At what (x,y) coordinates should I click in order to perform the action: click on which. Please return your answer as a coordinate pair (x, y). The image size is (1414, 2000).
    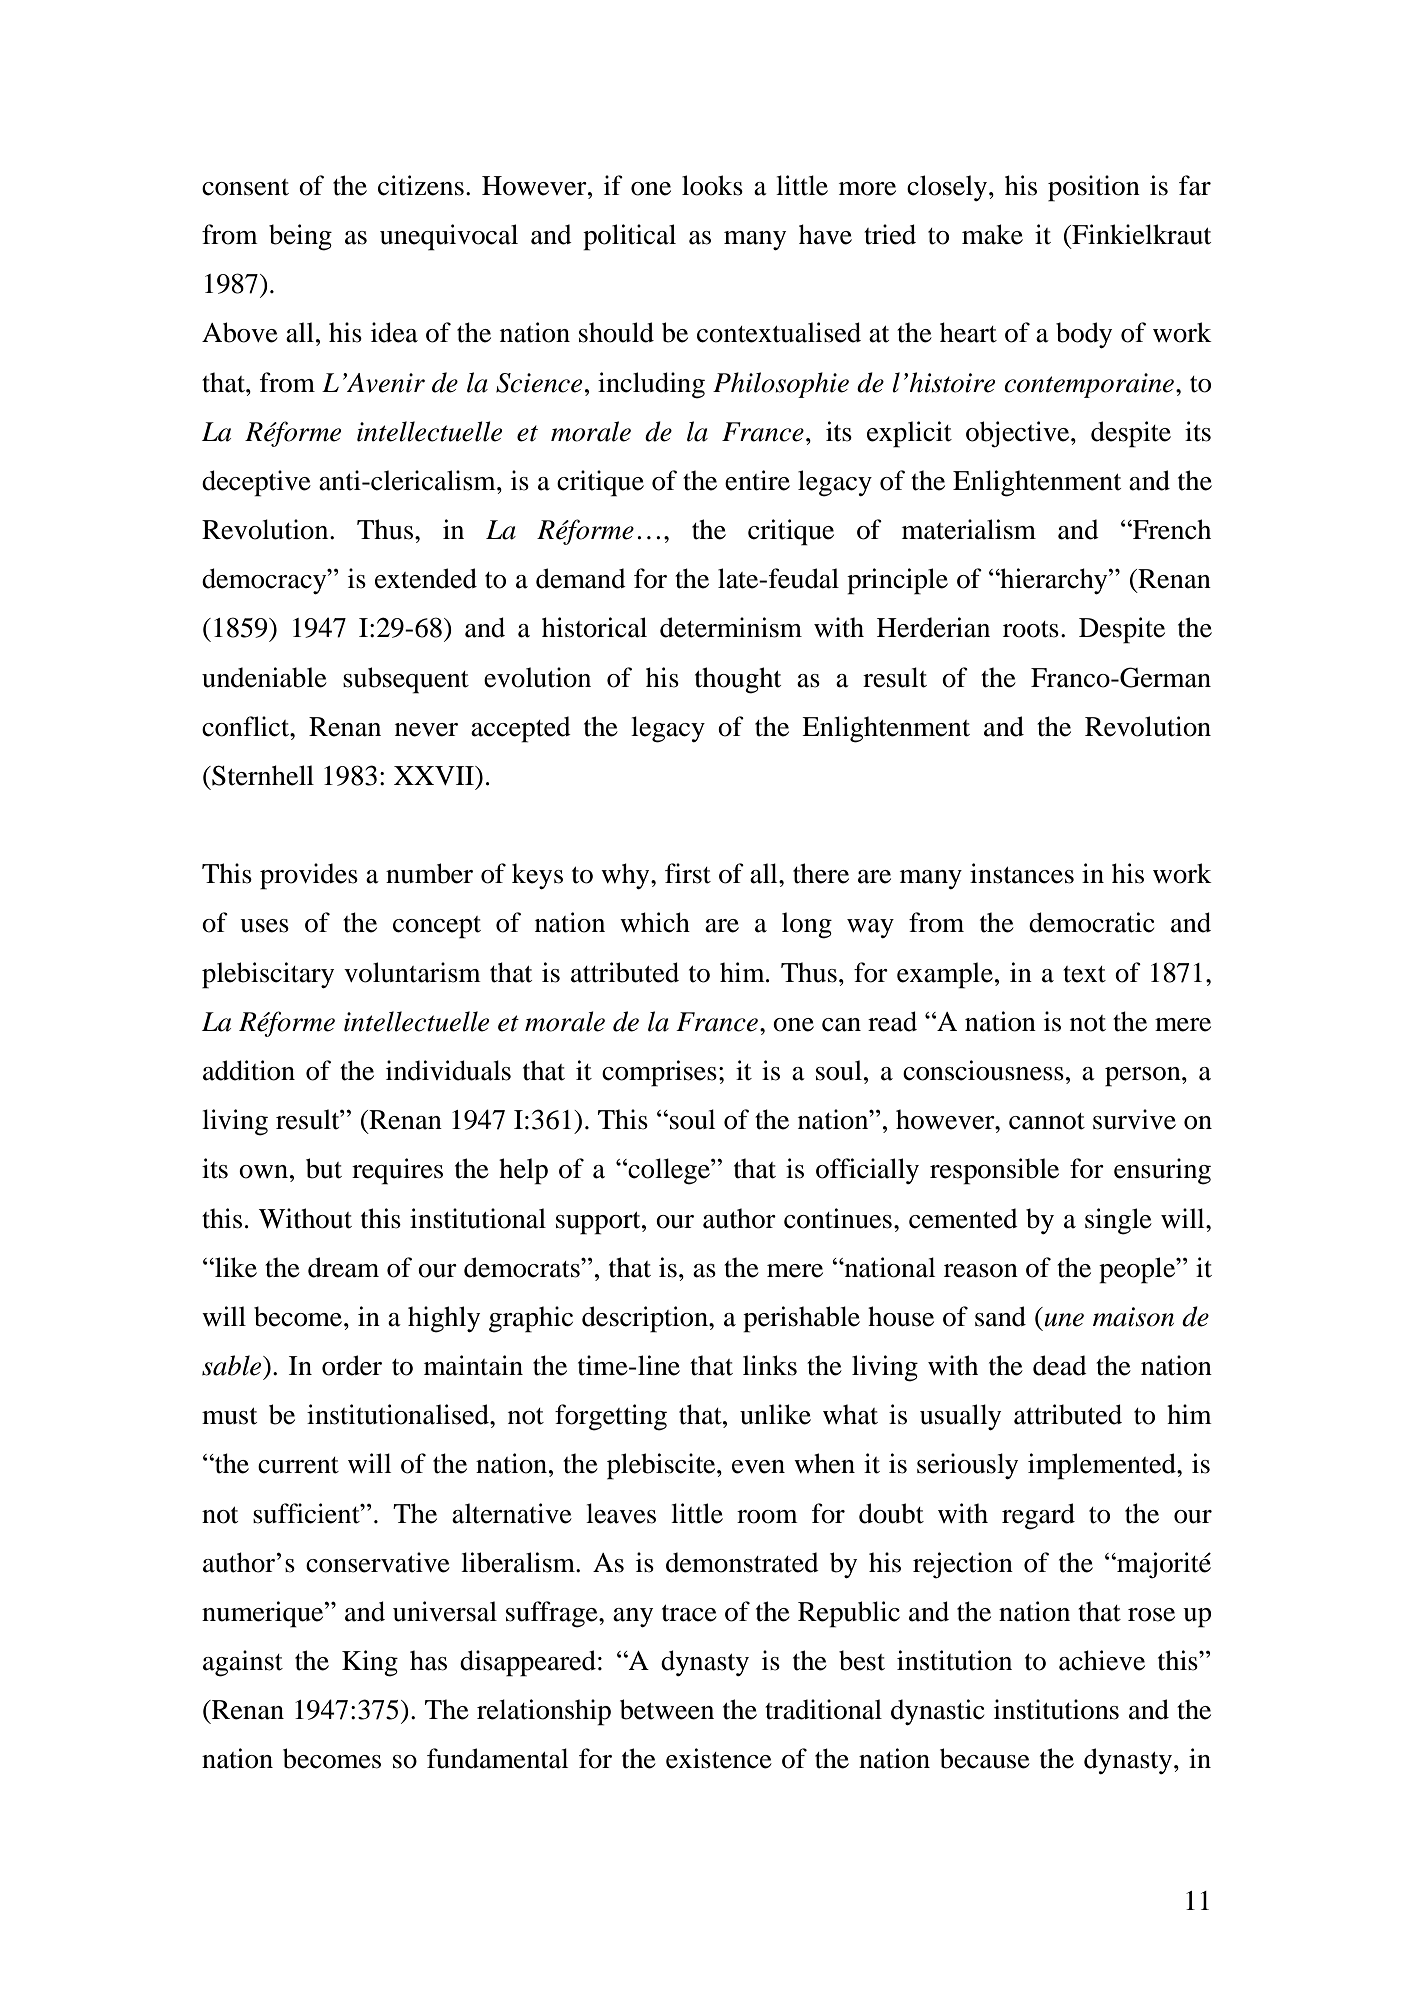
    Looking at the image, I should click on (655, 922).
